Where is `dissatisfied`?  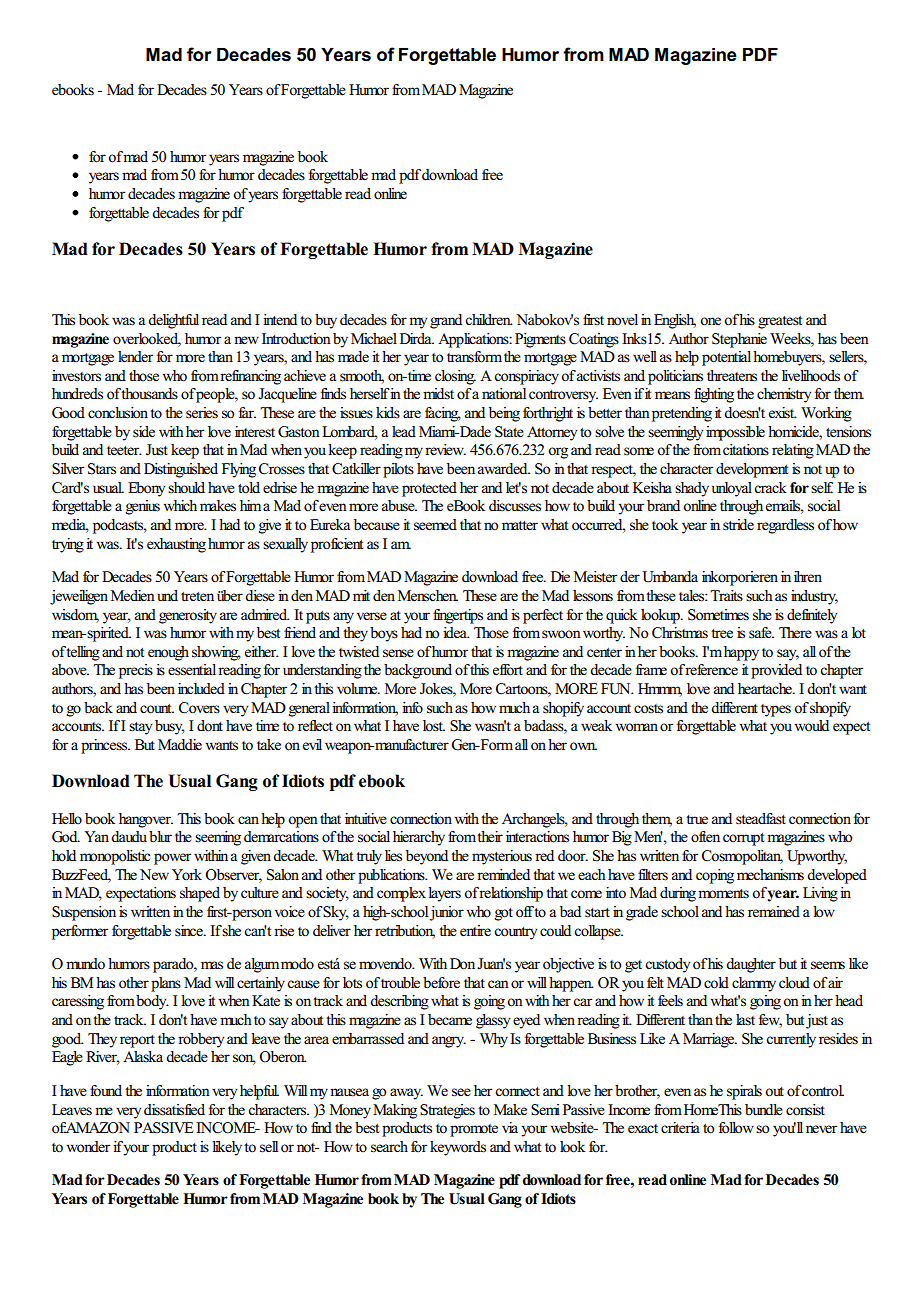
dissatisfied is located at coordinates (174, 1110).
